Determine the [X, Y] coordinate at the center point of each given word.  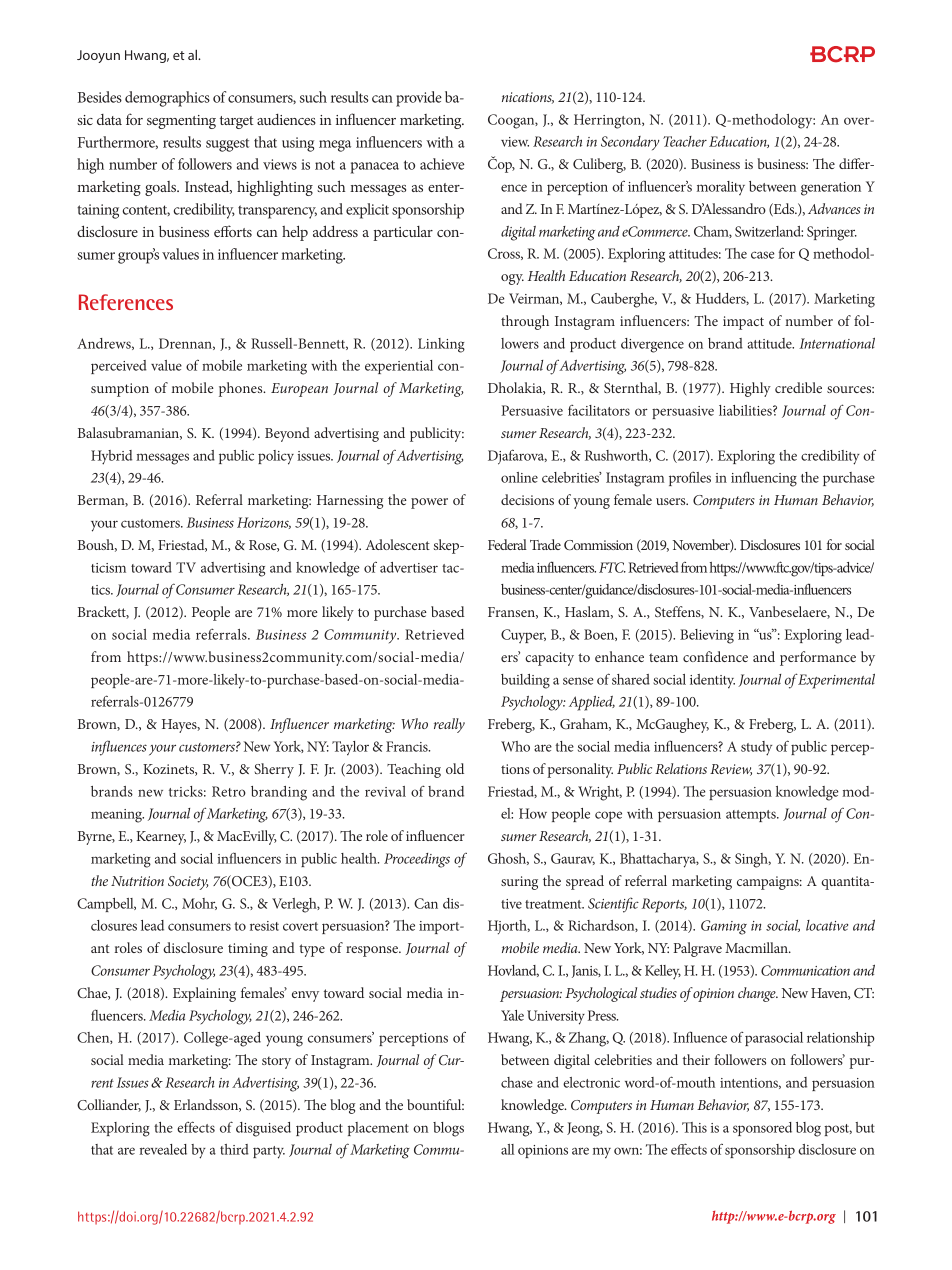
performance [818, 658]
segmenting [181, 122]
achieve [442, 164]
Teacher [685, 141]
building [525, 681]
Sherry [274, 770]
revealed [163, 1149]
